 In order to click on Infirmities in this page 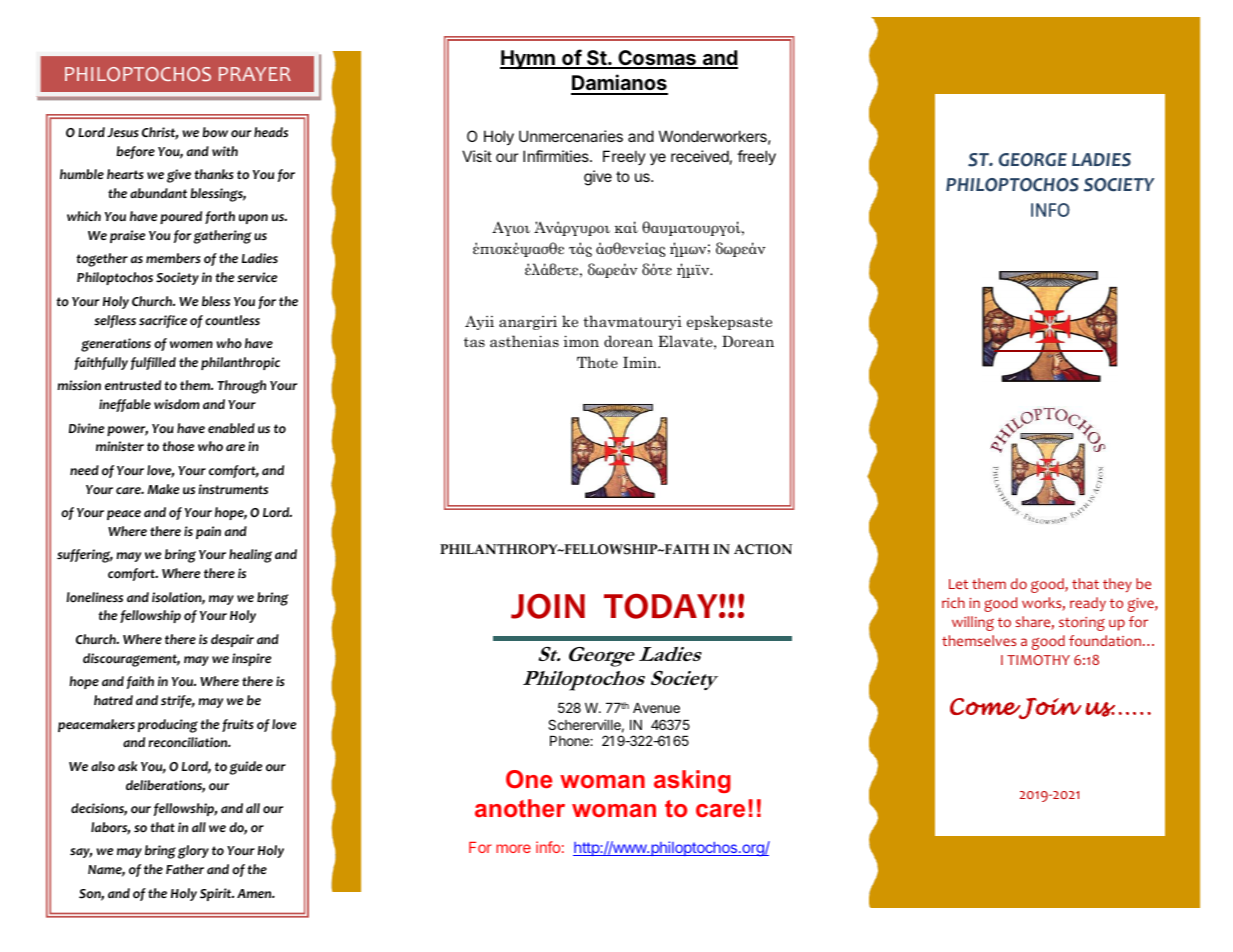, I will do `click(557, 156)`.
